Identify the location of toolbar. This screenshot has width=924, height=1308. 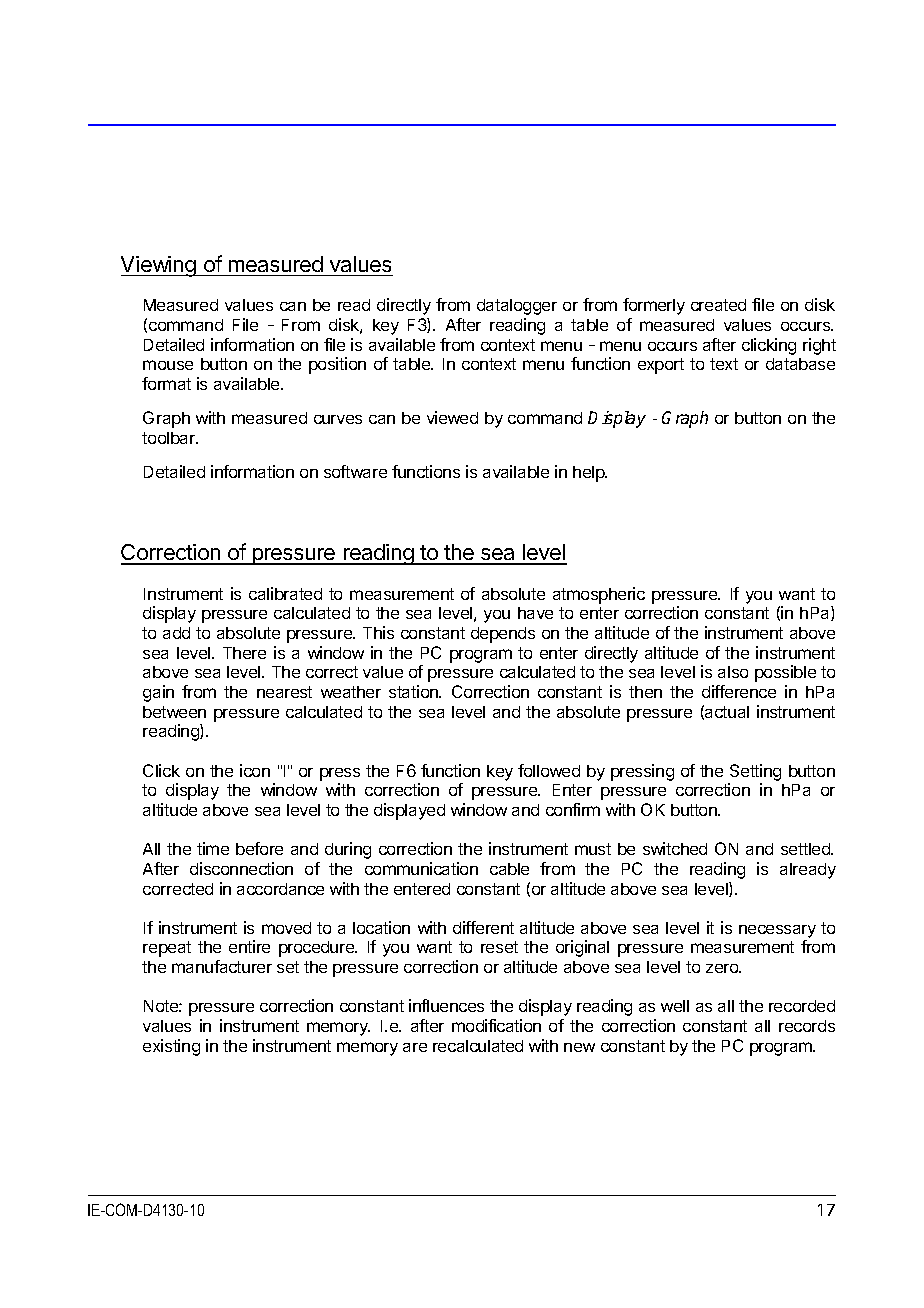
(170, 438).
